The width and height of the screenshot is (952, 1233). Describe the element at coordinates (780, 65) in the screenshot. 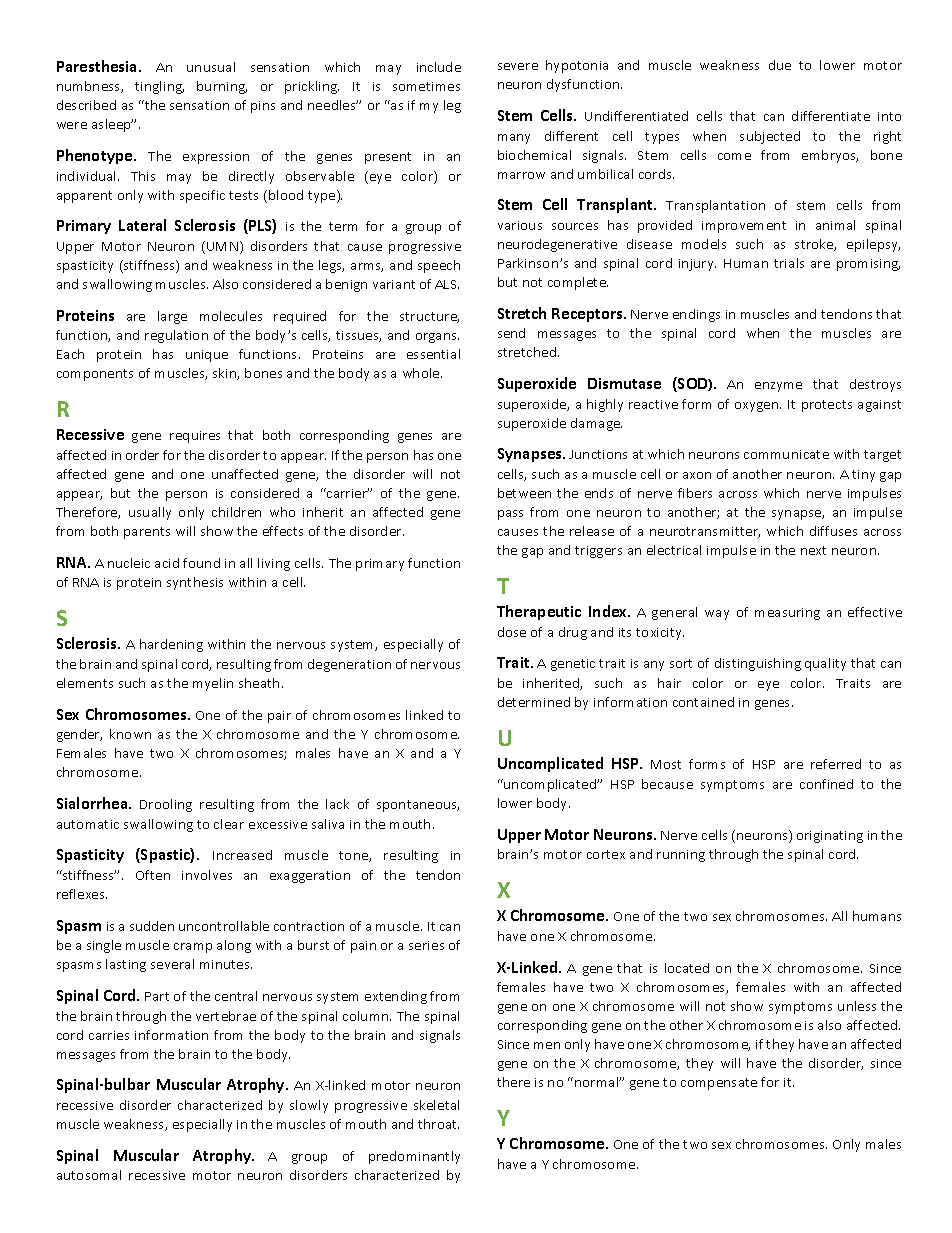

I see `due` at that location.
